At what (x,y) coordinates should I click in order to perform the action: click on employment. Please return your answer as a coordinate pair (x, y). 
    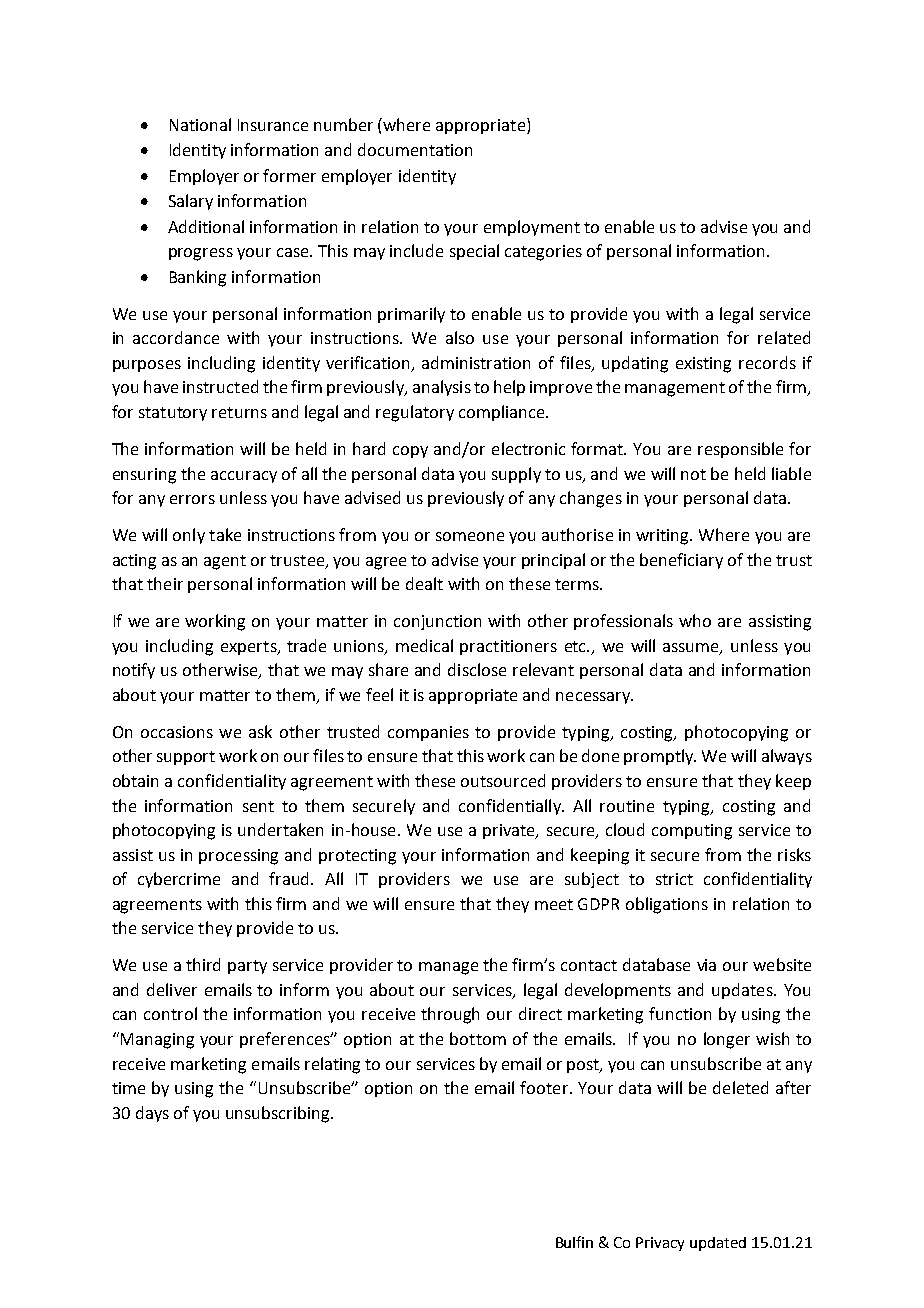
    Looking at the image, I should click on (532, 228).
